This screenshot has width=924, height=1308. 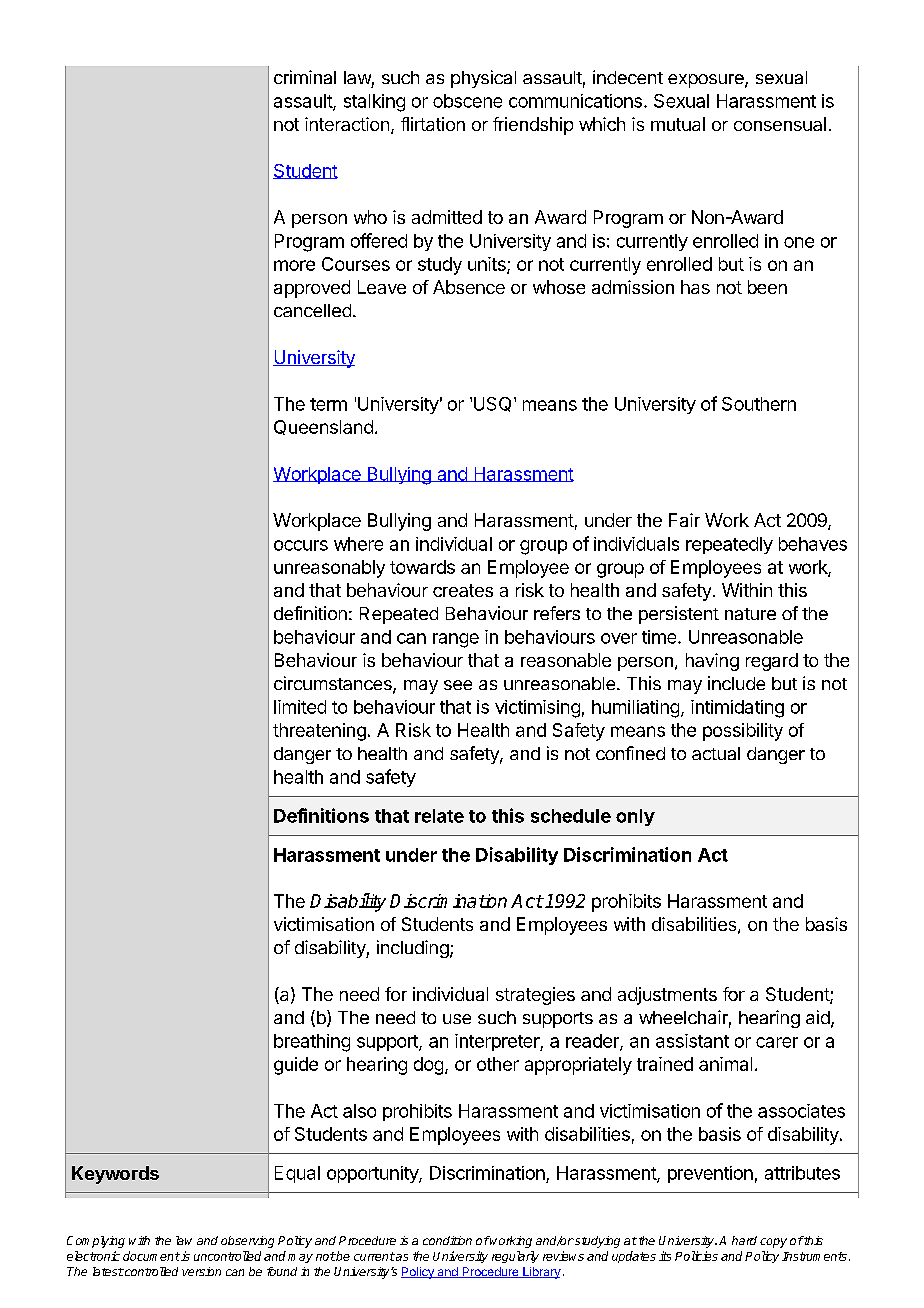 I want to click on threatening, so click(x=319, y=732).
